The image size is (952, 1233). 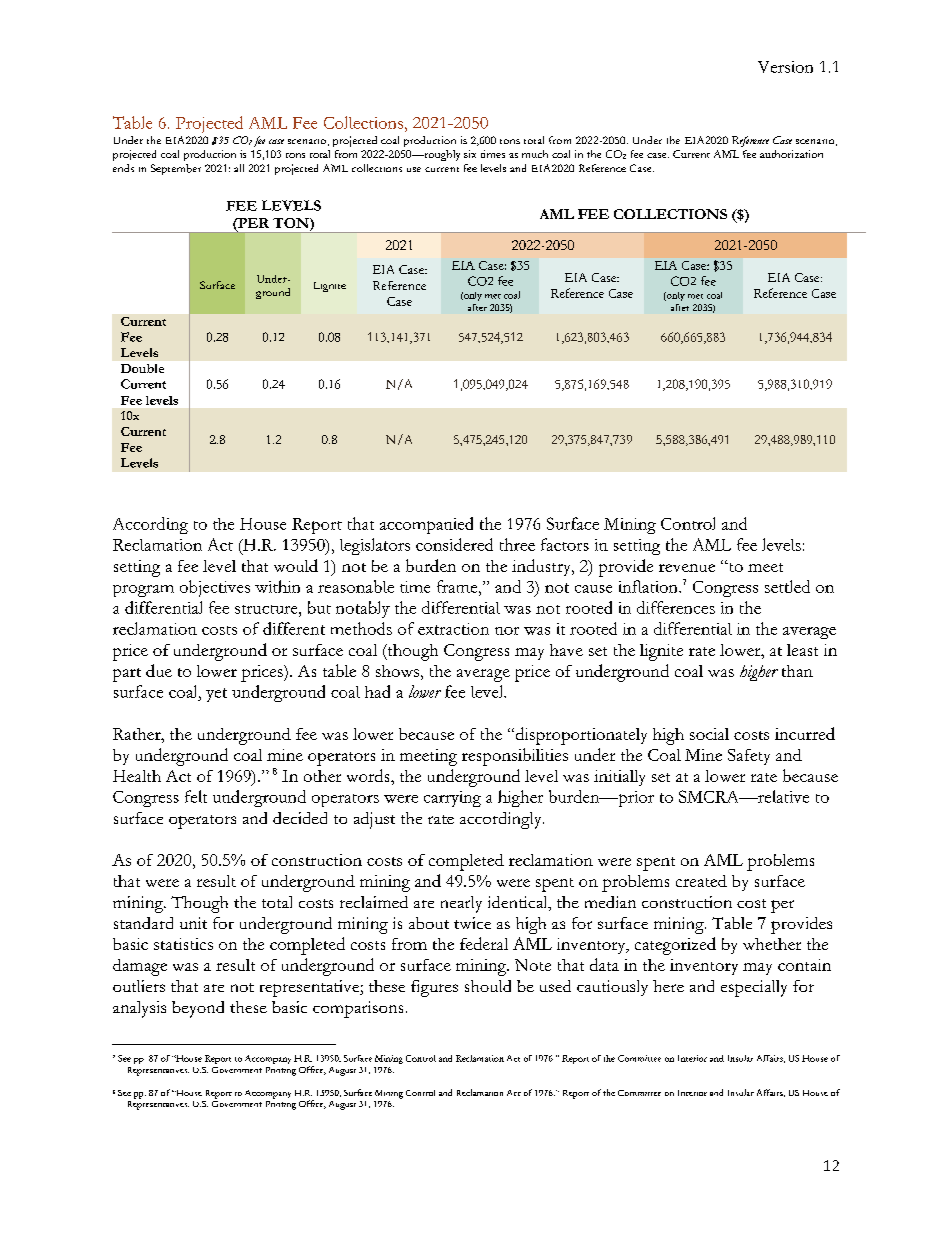 What do you see at coordinates (785, 67) in the page?
I see `Version` at bounding box center [785, 67].
